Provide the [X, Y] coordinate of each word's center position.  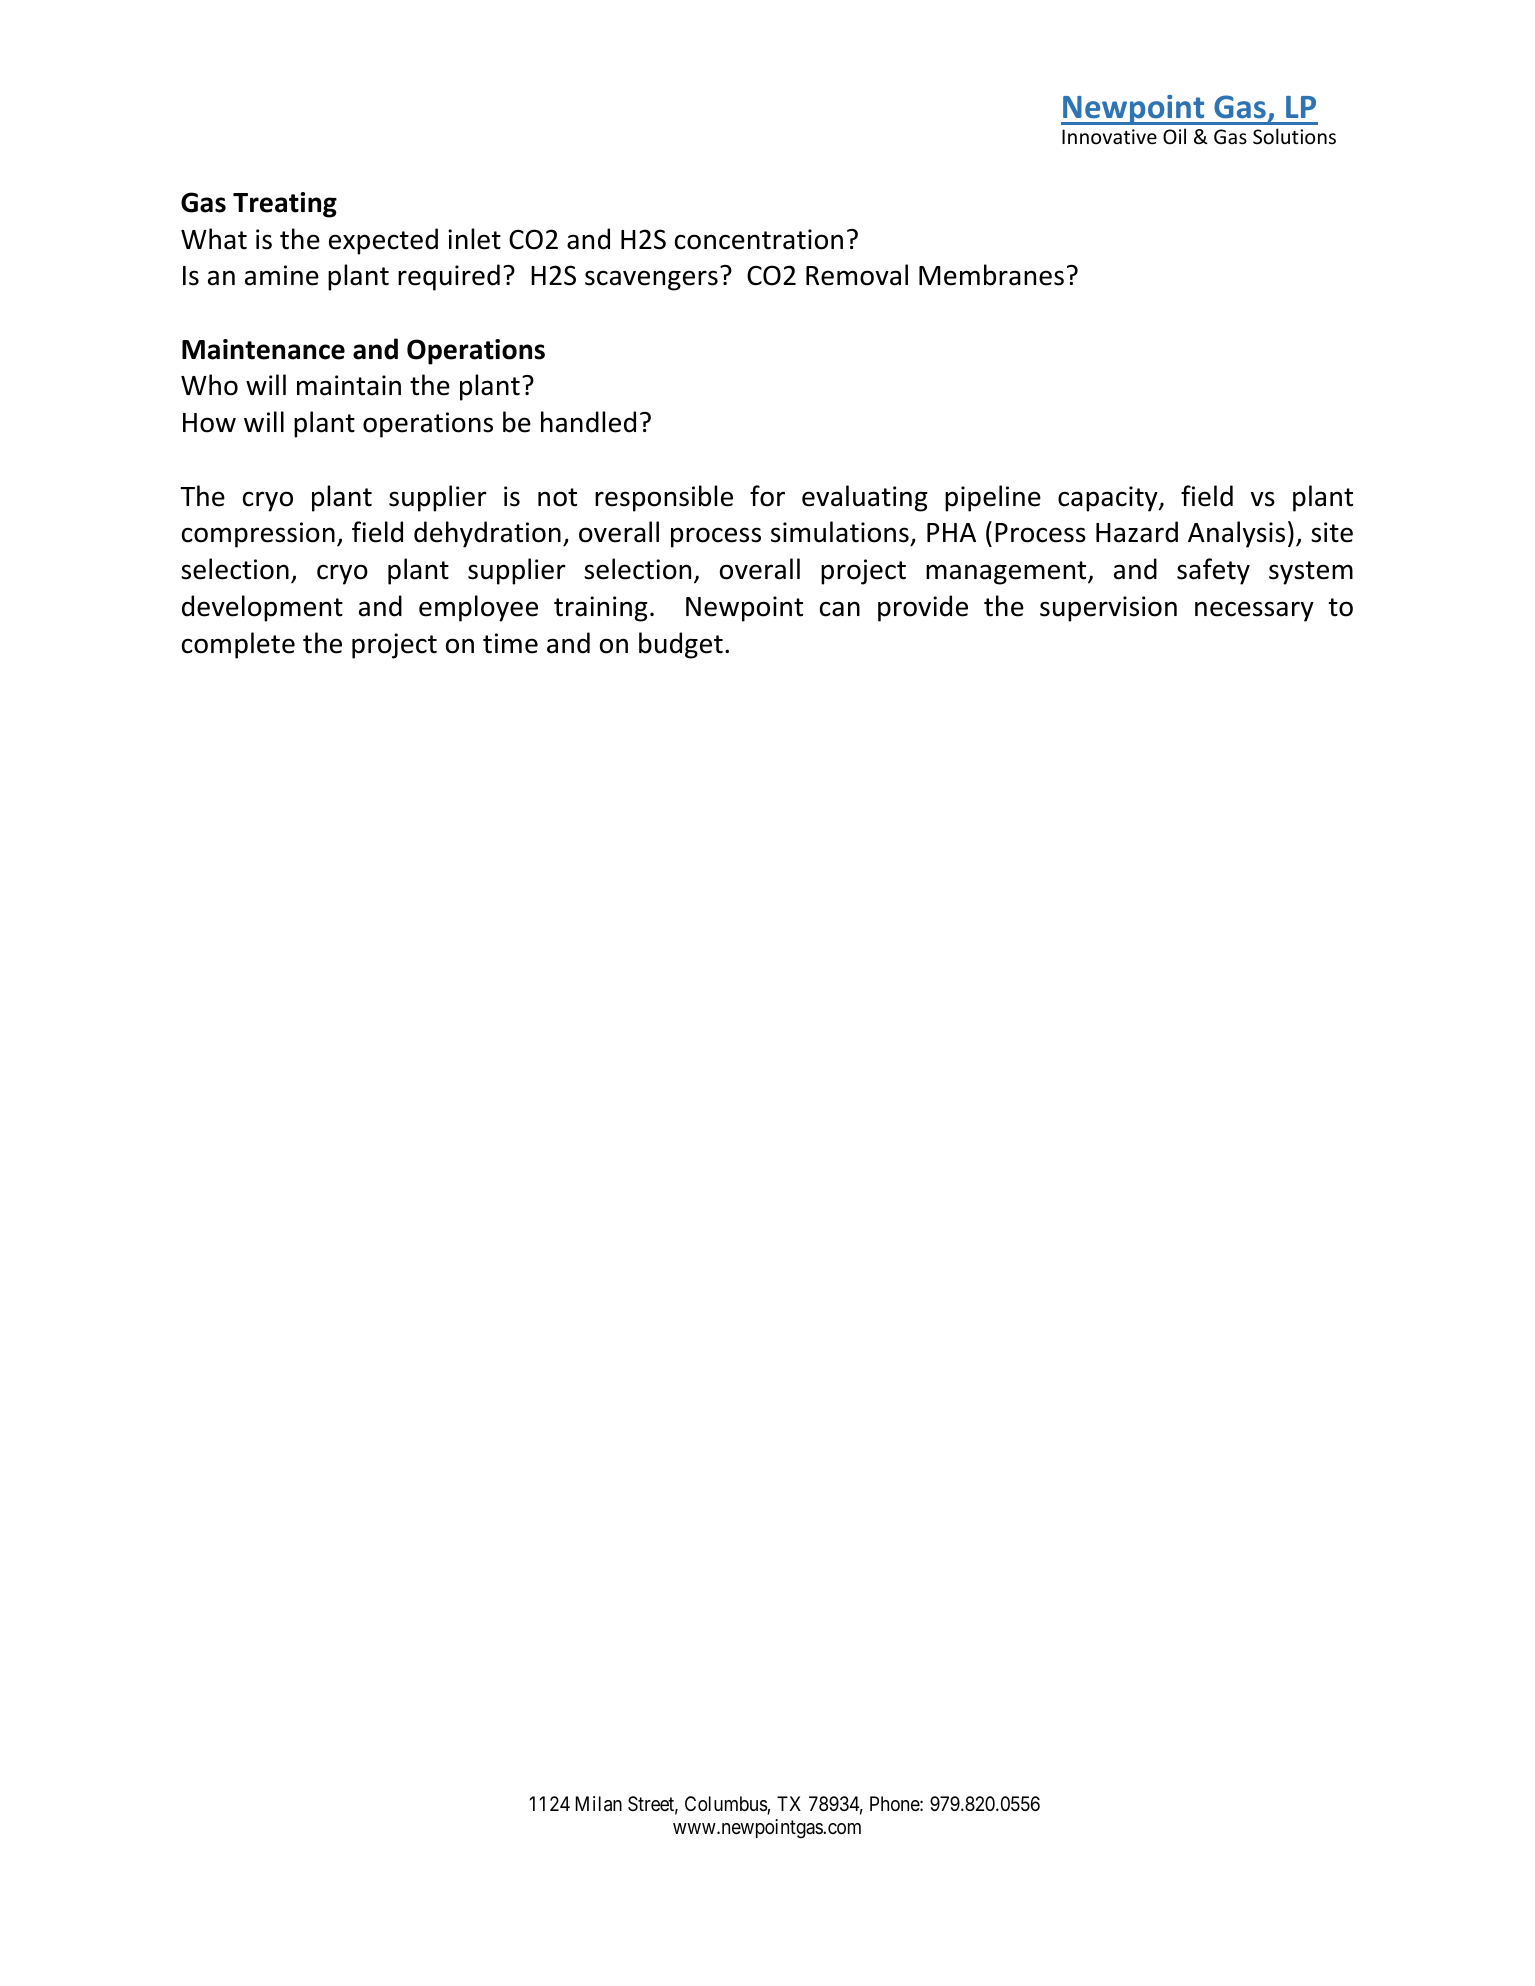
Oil [1174, 136]
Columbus [726, 1805]
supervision [1108, 609]
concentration [759, 239]
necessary [1254, 611]
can [840, 609]
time [510, 643]
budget [681, 645]
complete [238, 645]
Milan [599, 1804]
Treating [285, 205]
